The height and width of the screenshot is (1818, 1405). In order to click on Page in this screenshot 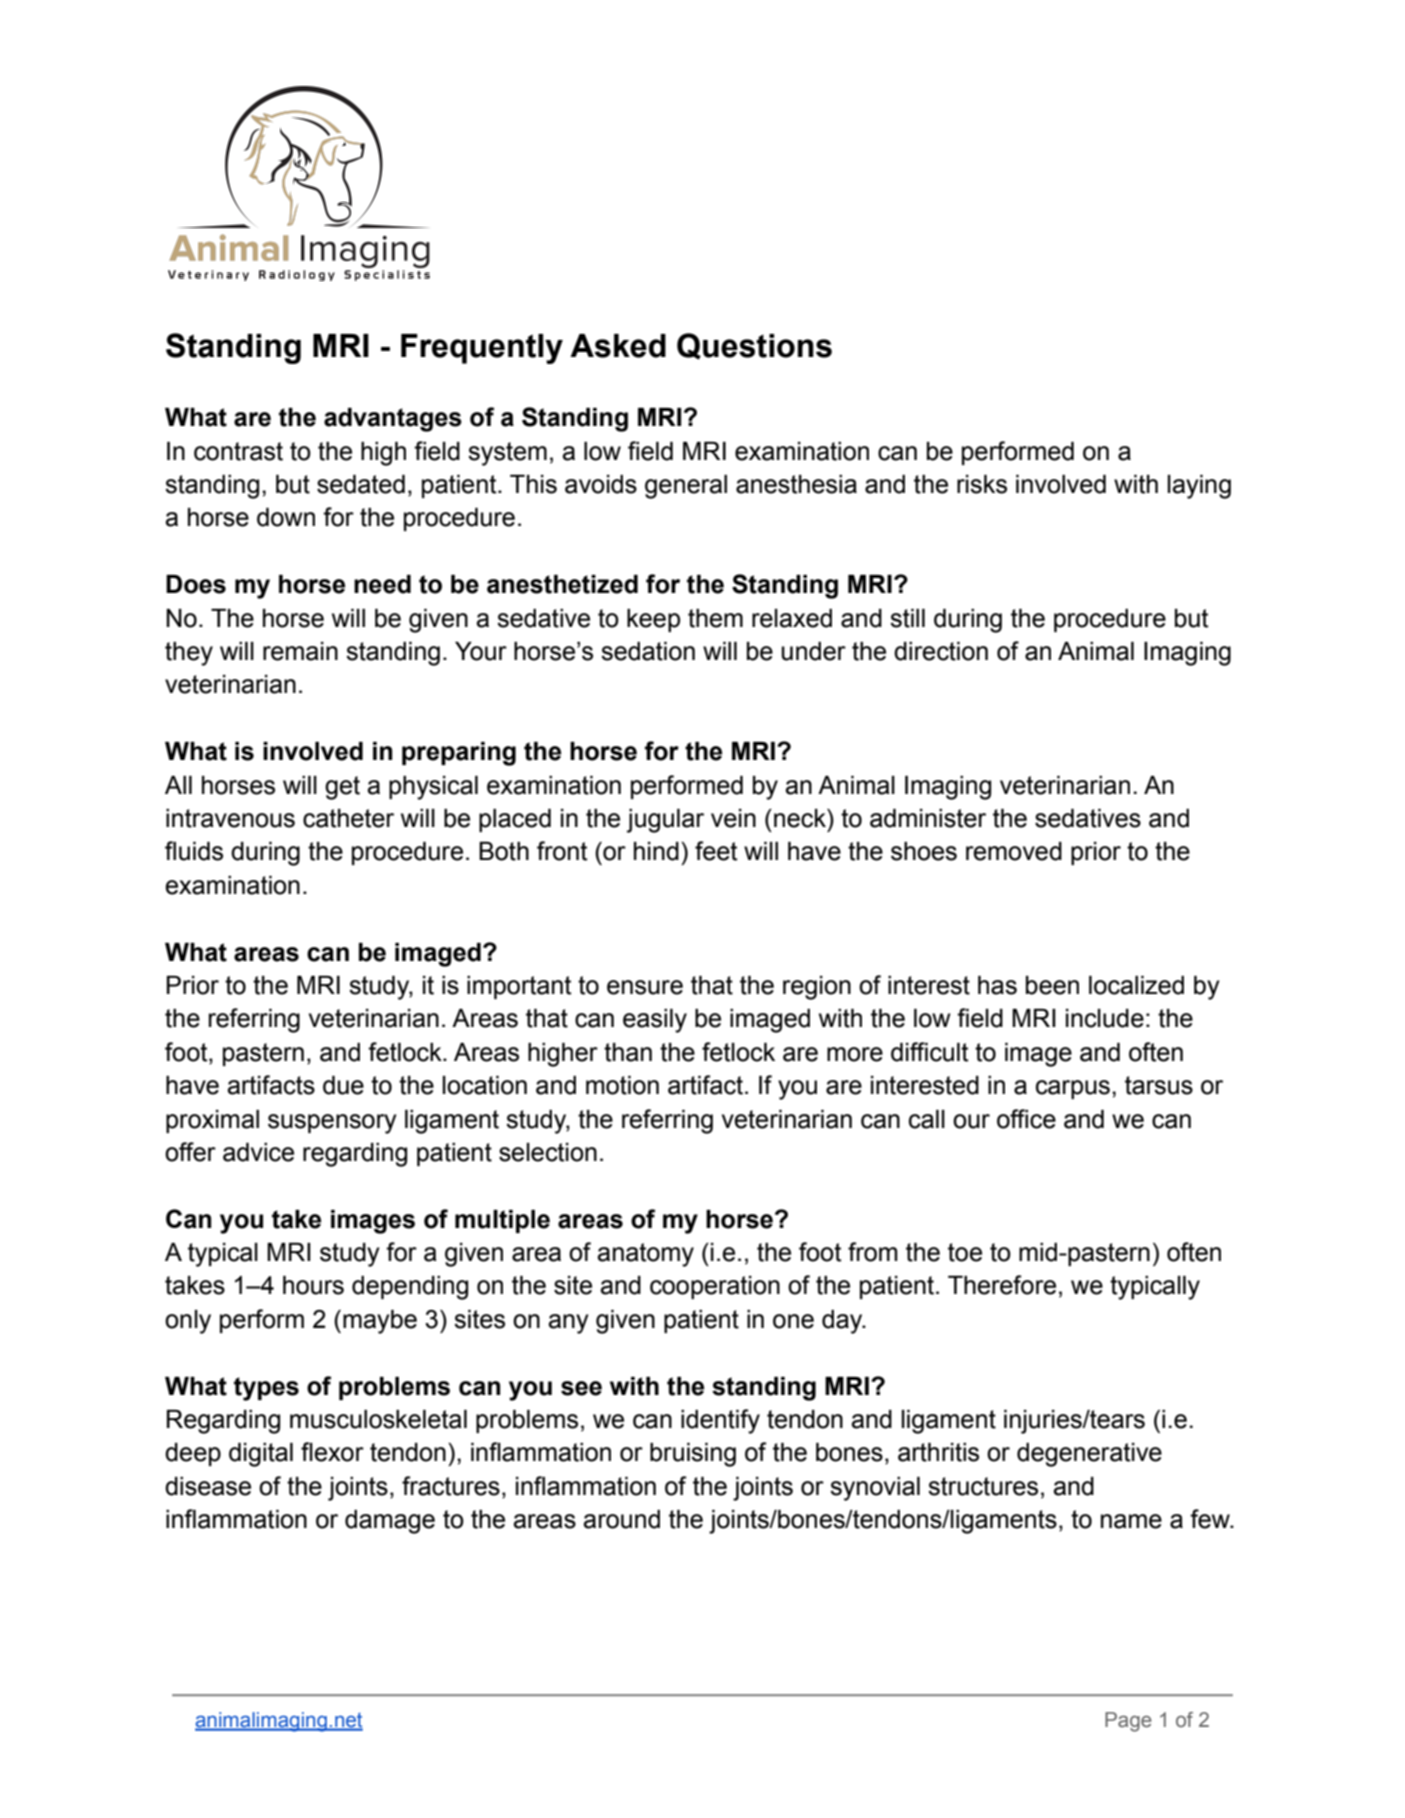, I will do `click(1128, 1722)`.
